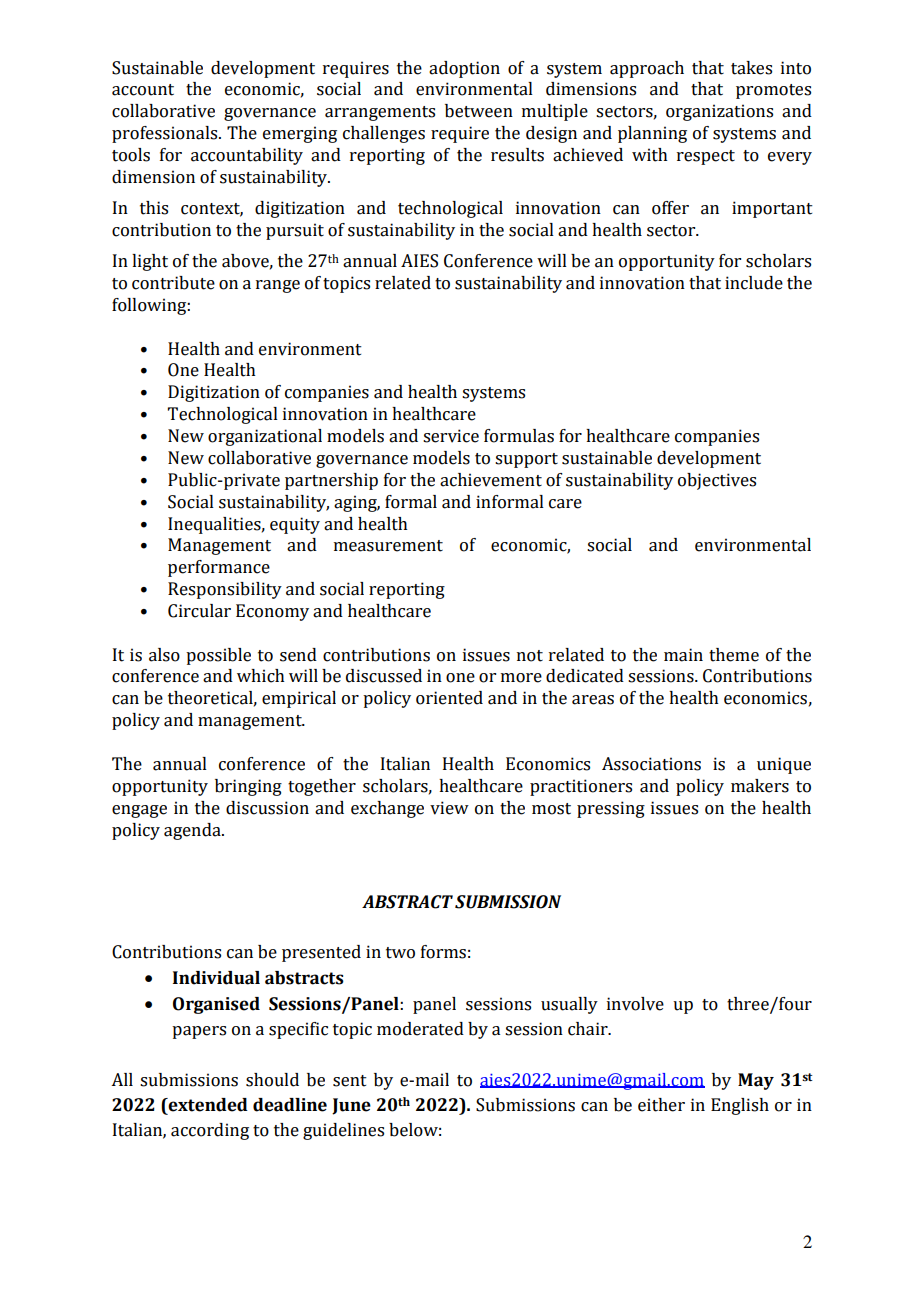  Describe the element at coordinates (734, 655) in the screenshot. I see `theme` at that location.
